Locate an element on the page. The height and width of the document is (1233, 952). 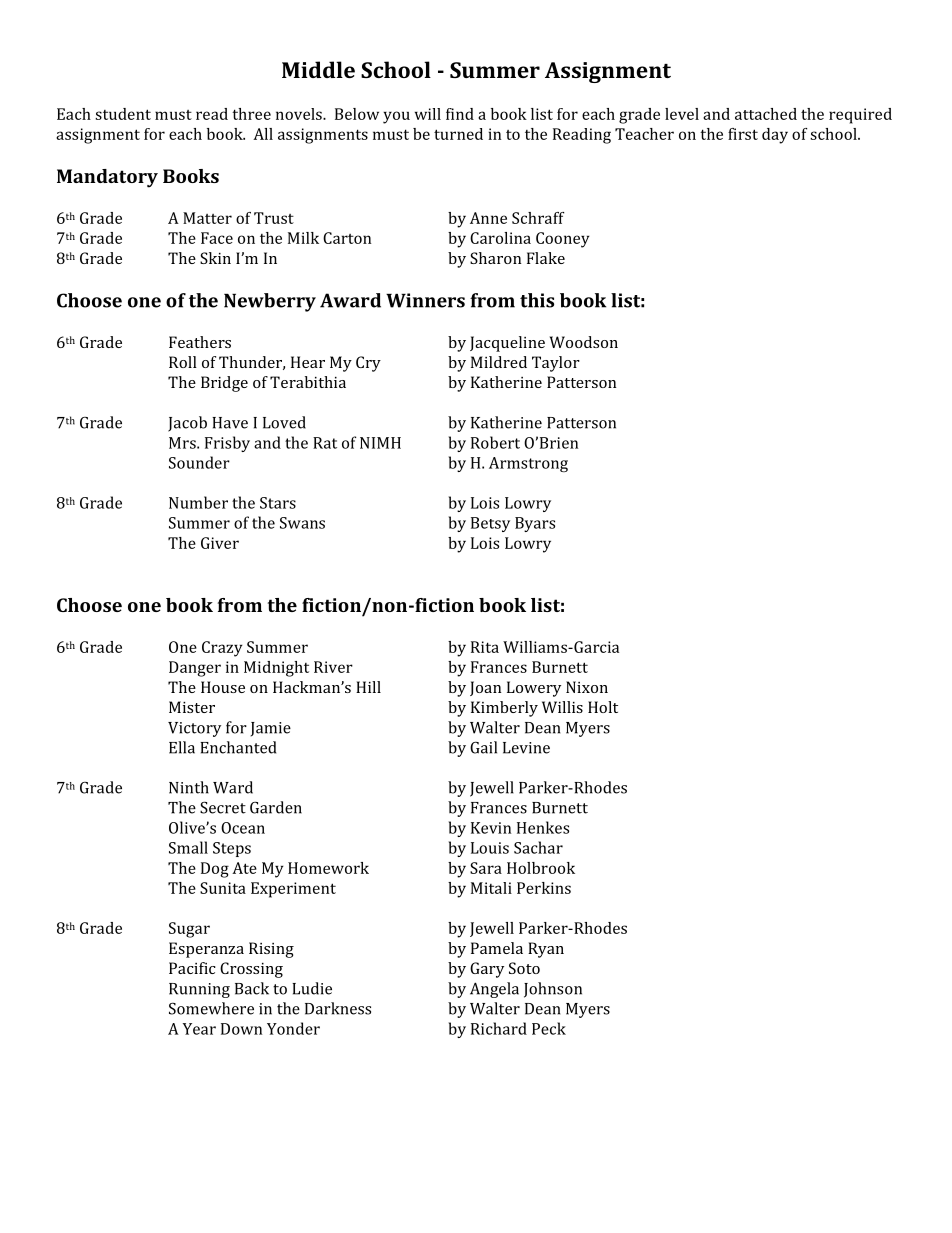
attached is located at coordinates (766, 114).
